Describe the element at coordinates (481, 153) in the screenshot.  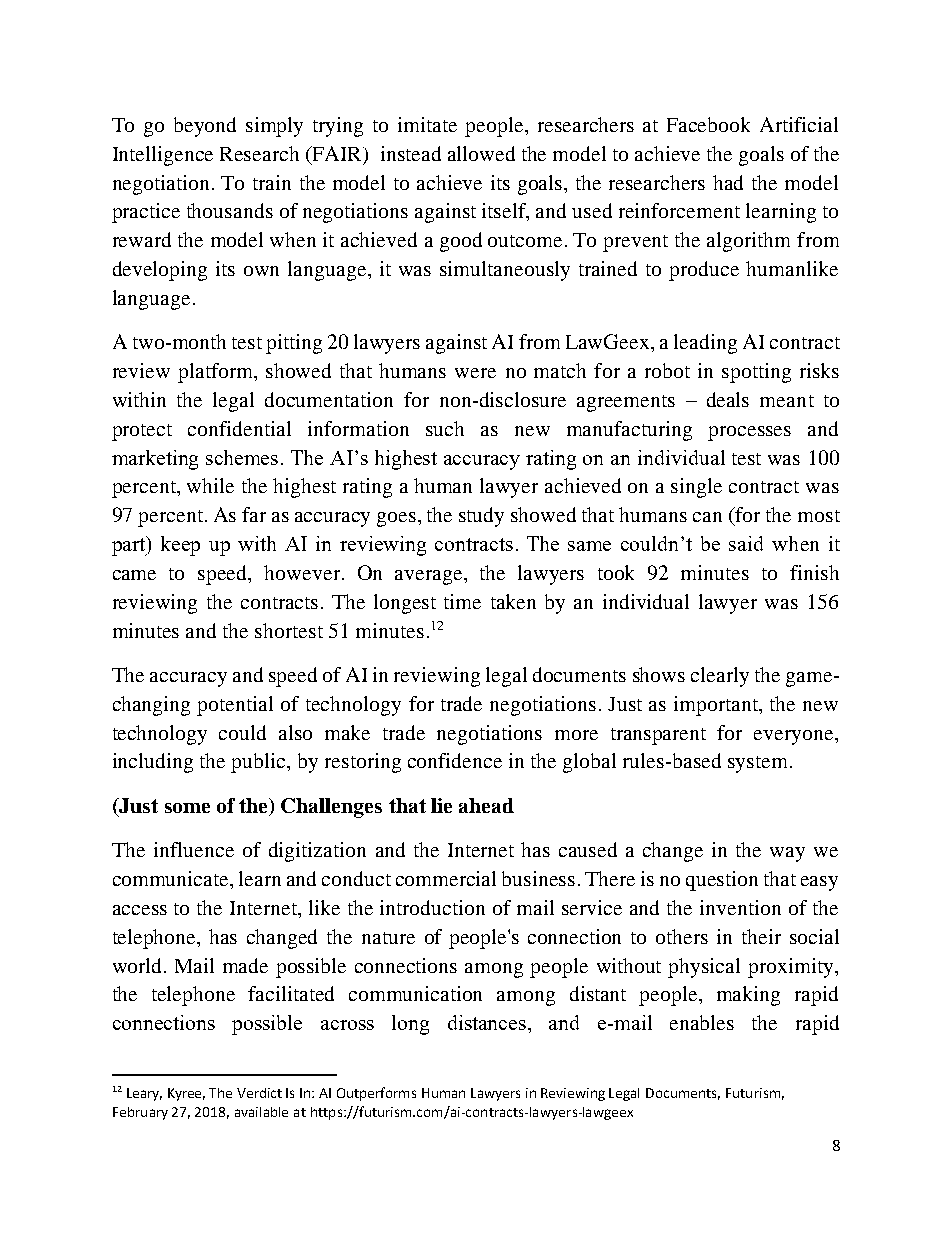
I see `allowed` at that location.
